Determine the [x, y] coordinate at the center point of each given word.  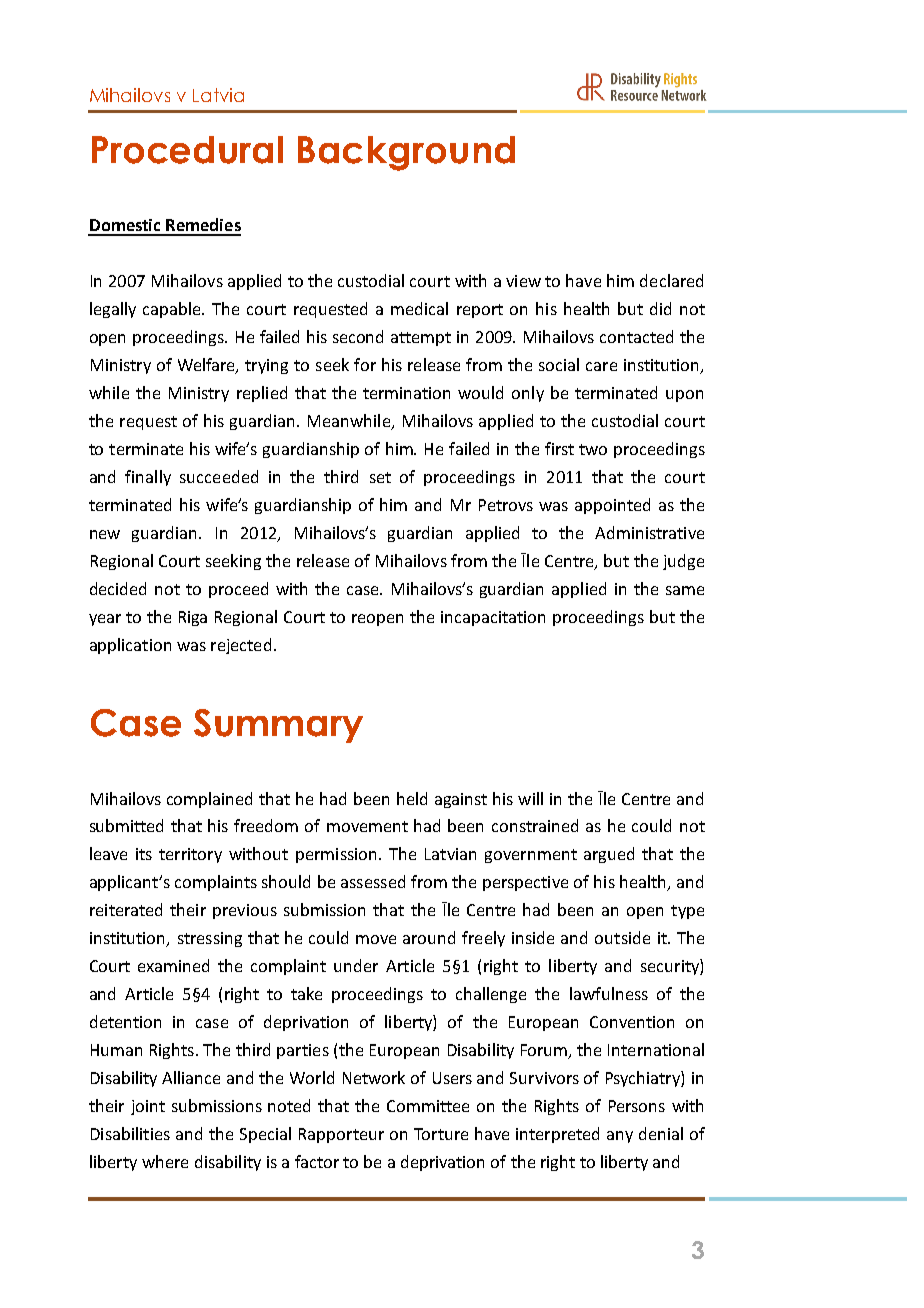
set [380, 477]
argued [609, 855]
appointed [612, 506]
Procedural [187, 150]
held [412, 798]
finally [148, 478]
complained [209, 800]
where [165, 1161]
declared [671, 280]
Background [406, 153]
